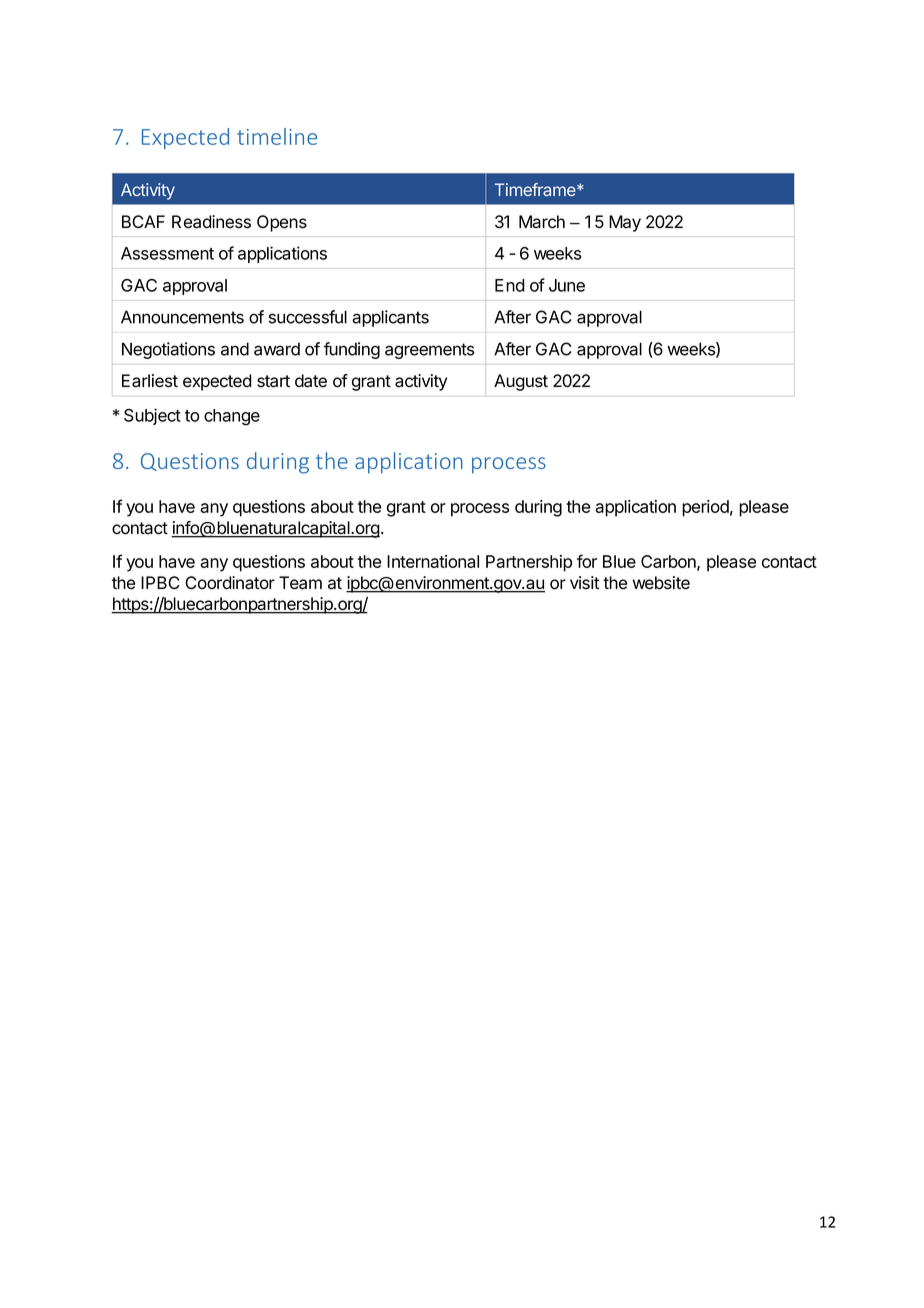 This image has height=1308, width=924. Describe the element at coordinates (429, 351) in the image. I see `agreements` at that location.
